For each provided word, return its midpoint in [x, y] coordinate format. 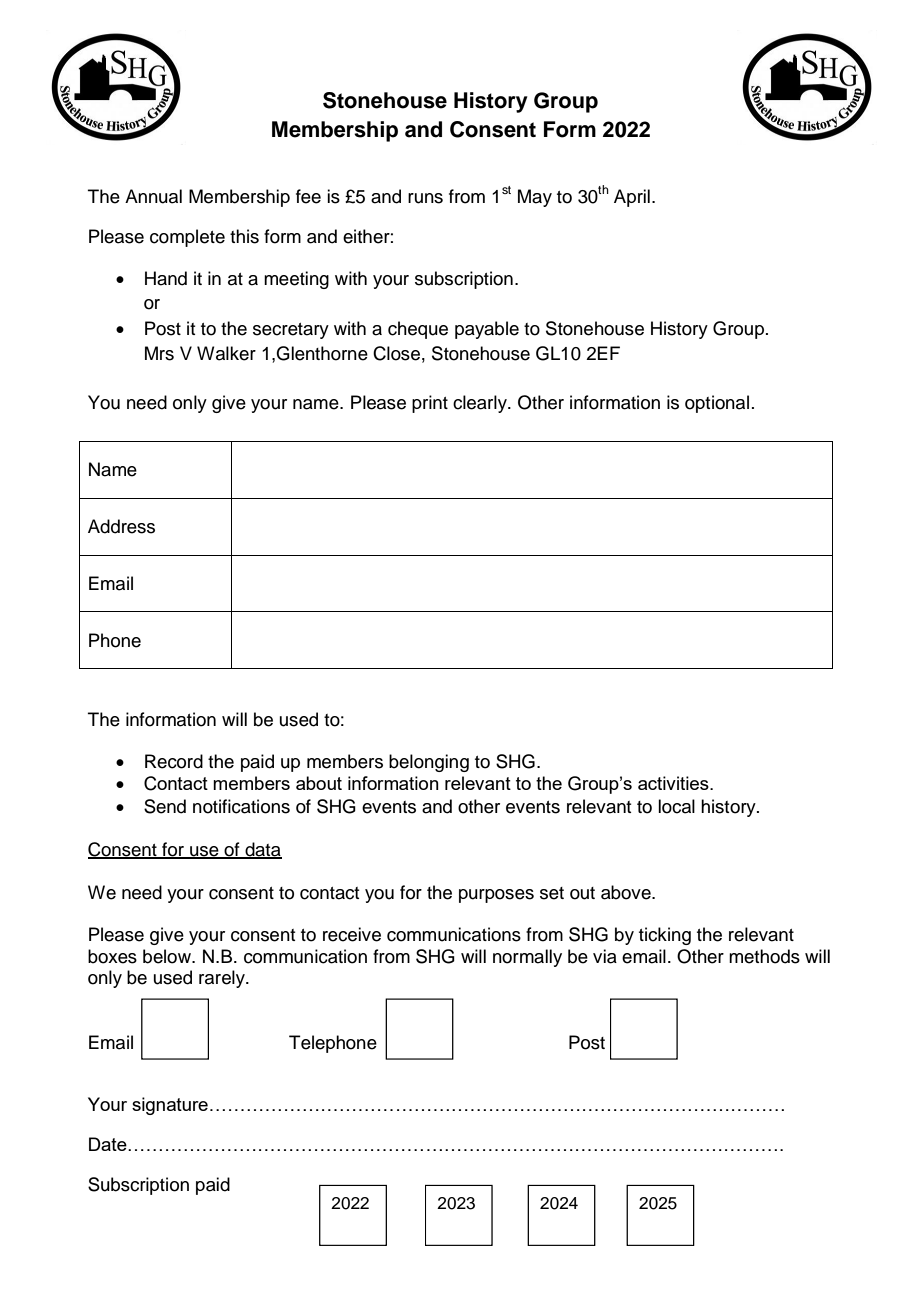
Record [174, 761]
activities [674, 783]
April [632, 198]
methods [764, 956]
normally [527, 958]
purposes [496, 896]
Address [121, 526]
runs [425, 198]
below [168, 956]
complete [187, 238]
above [627, 892]
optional [717, 404]
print [430, 404]
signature [170, 1106]
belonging [429, 763]
